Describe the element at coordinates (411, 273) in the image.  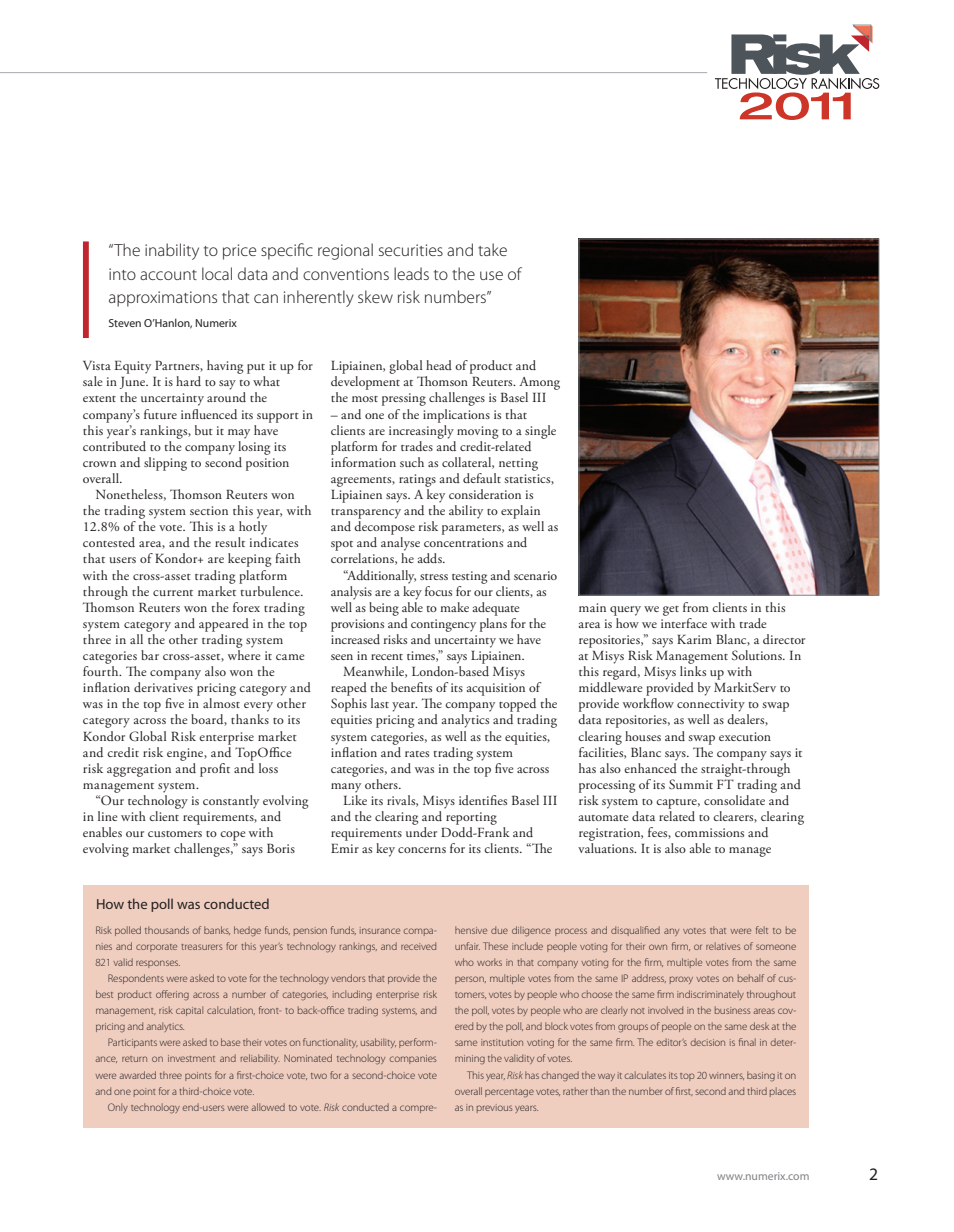
I see `leads` at that location.
